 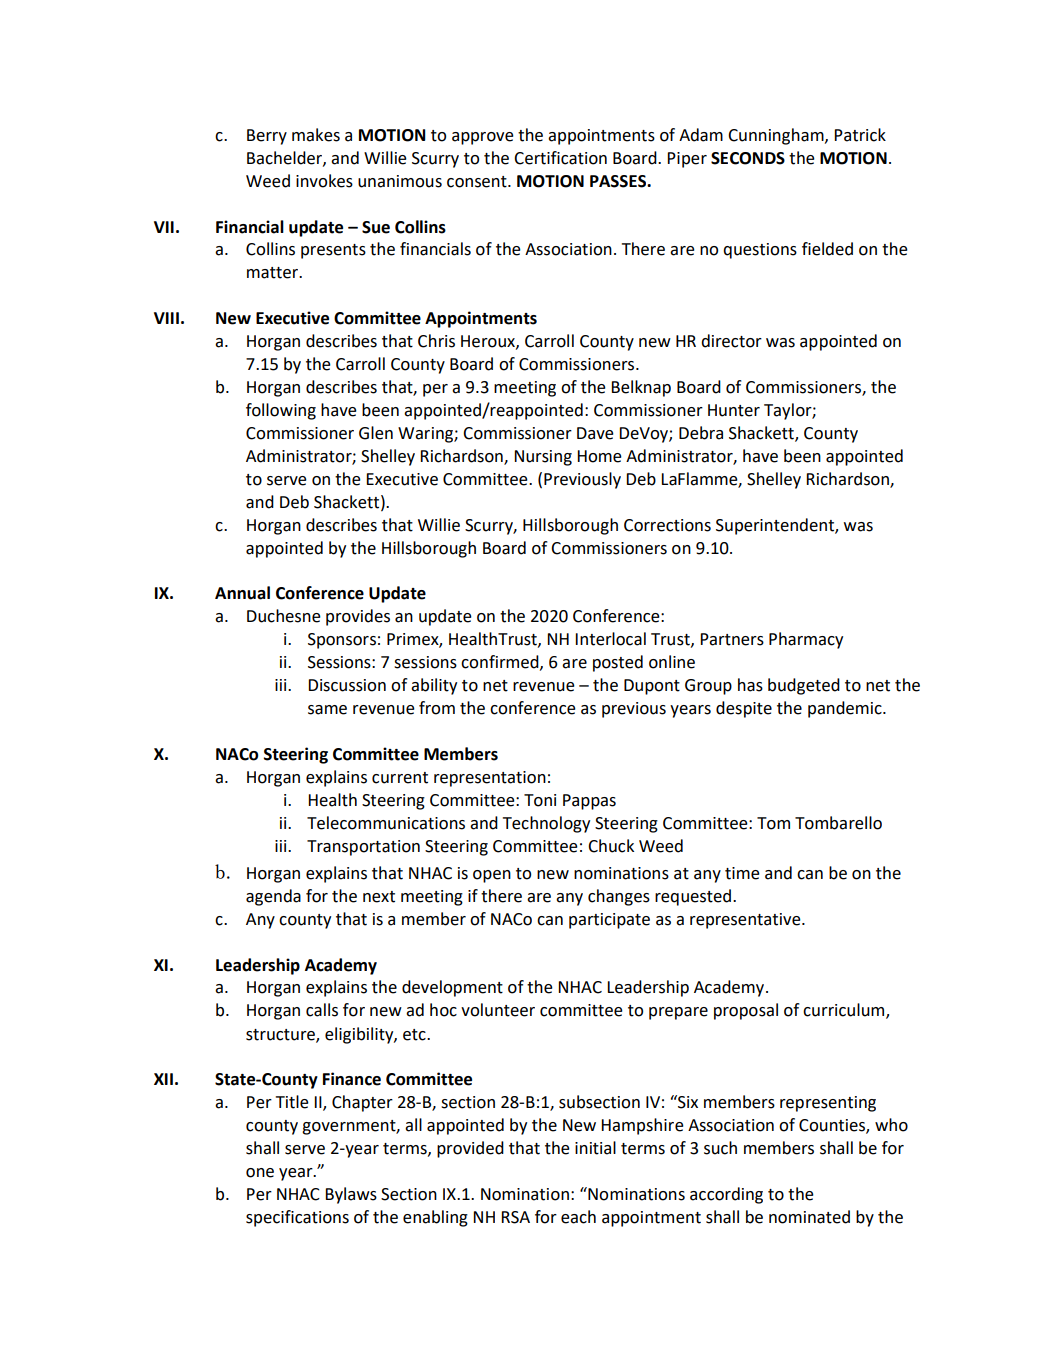 What do you see at coordinates (746, 921) in the screenshot?
I see `representative` at bounding box center [746, 921].
